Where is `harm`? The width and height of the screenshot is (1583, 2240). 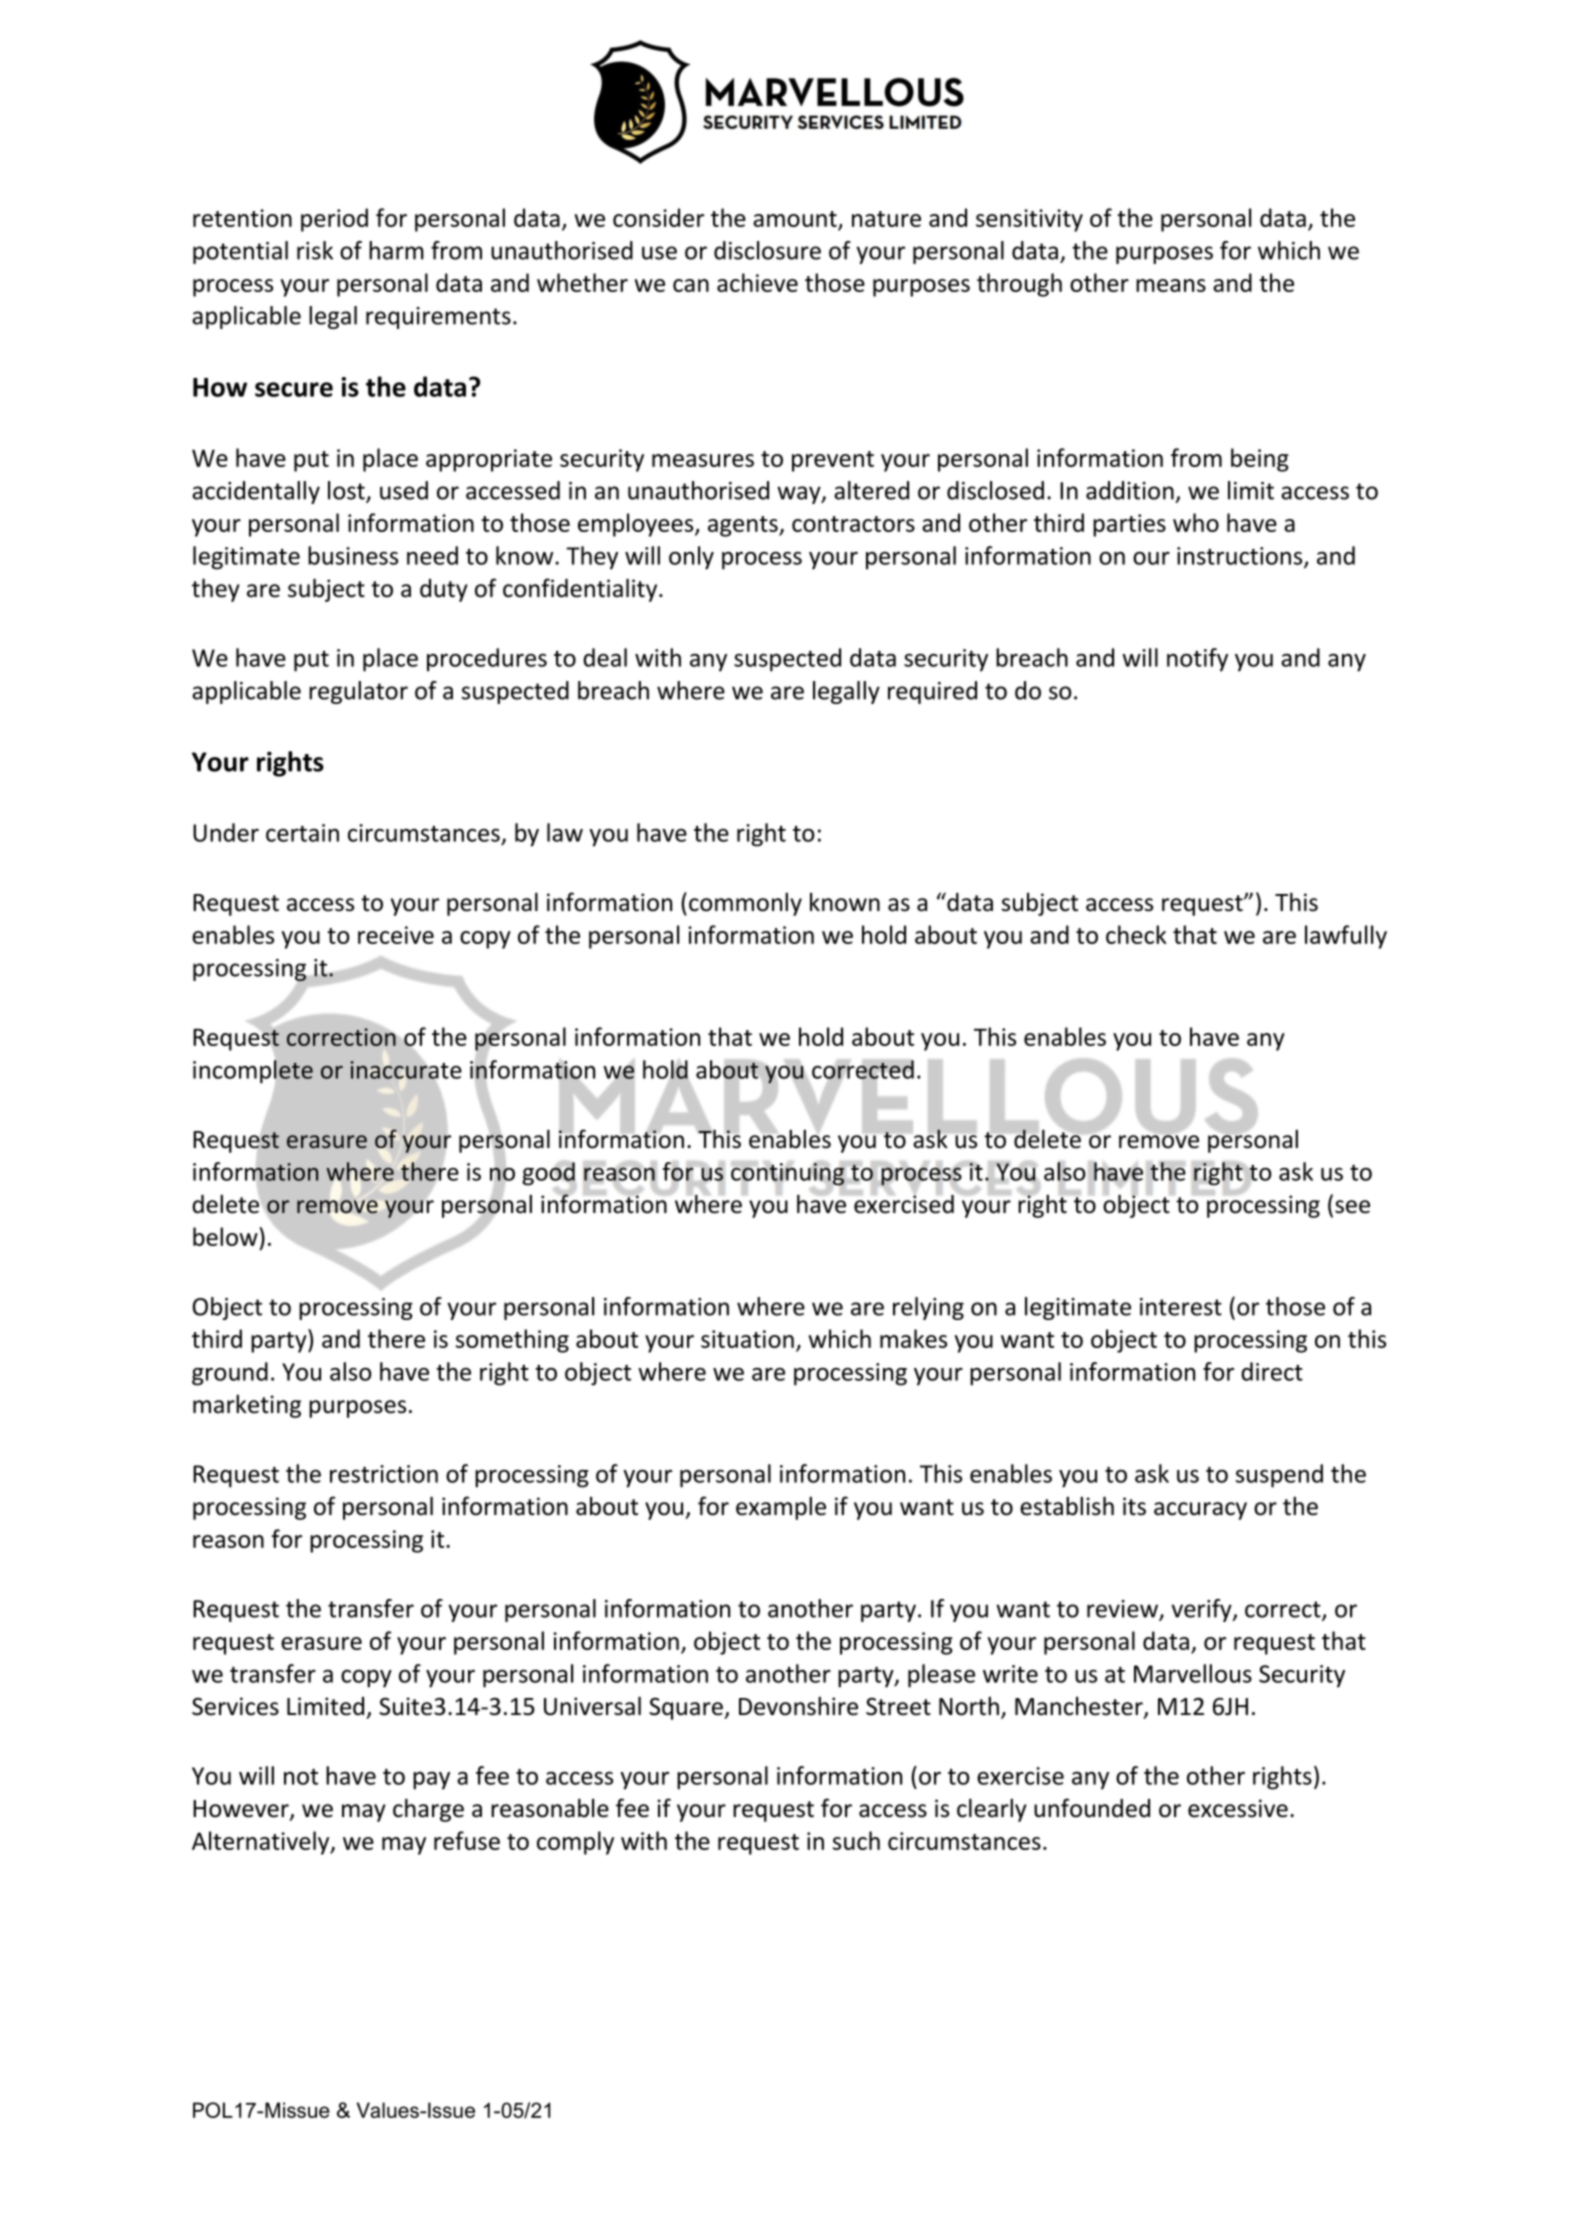 harm is located at coordinates (396, 250).
